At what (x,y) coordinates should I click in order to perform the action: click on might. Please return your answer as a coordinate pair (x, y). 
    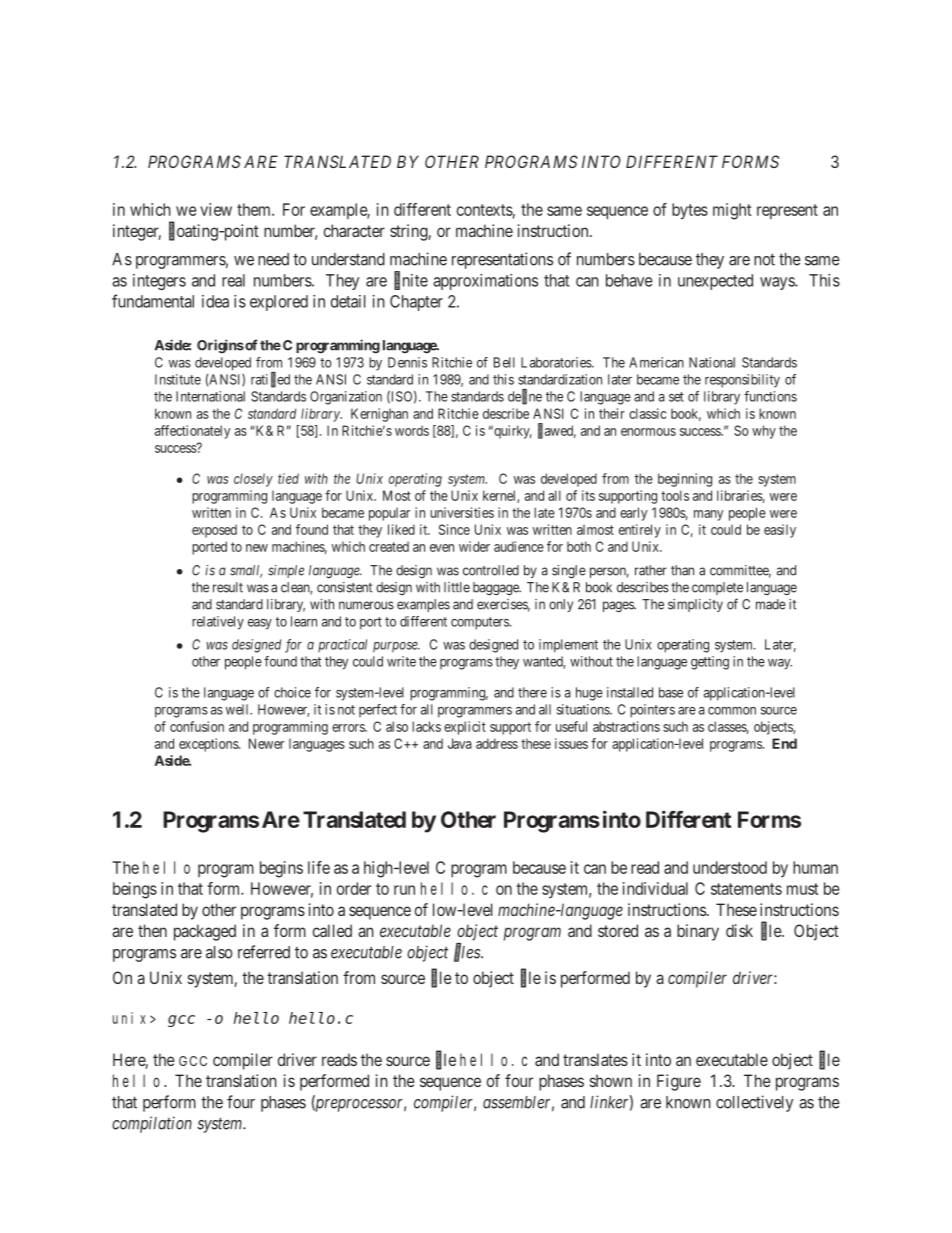
    Looking at the image, I should click on (732, 211).
